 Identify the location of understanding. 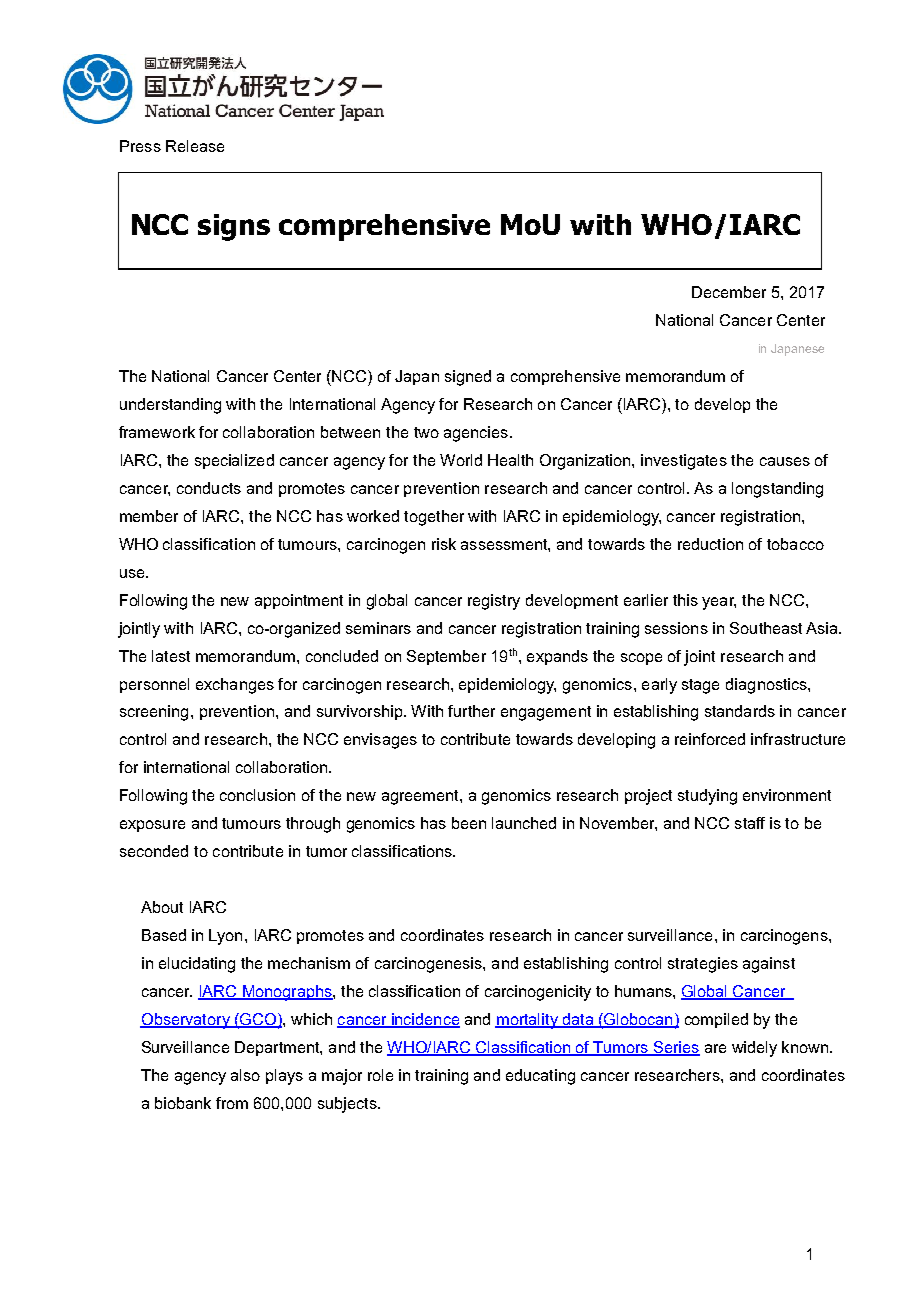
(170, 406).
